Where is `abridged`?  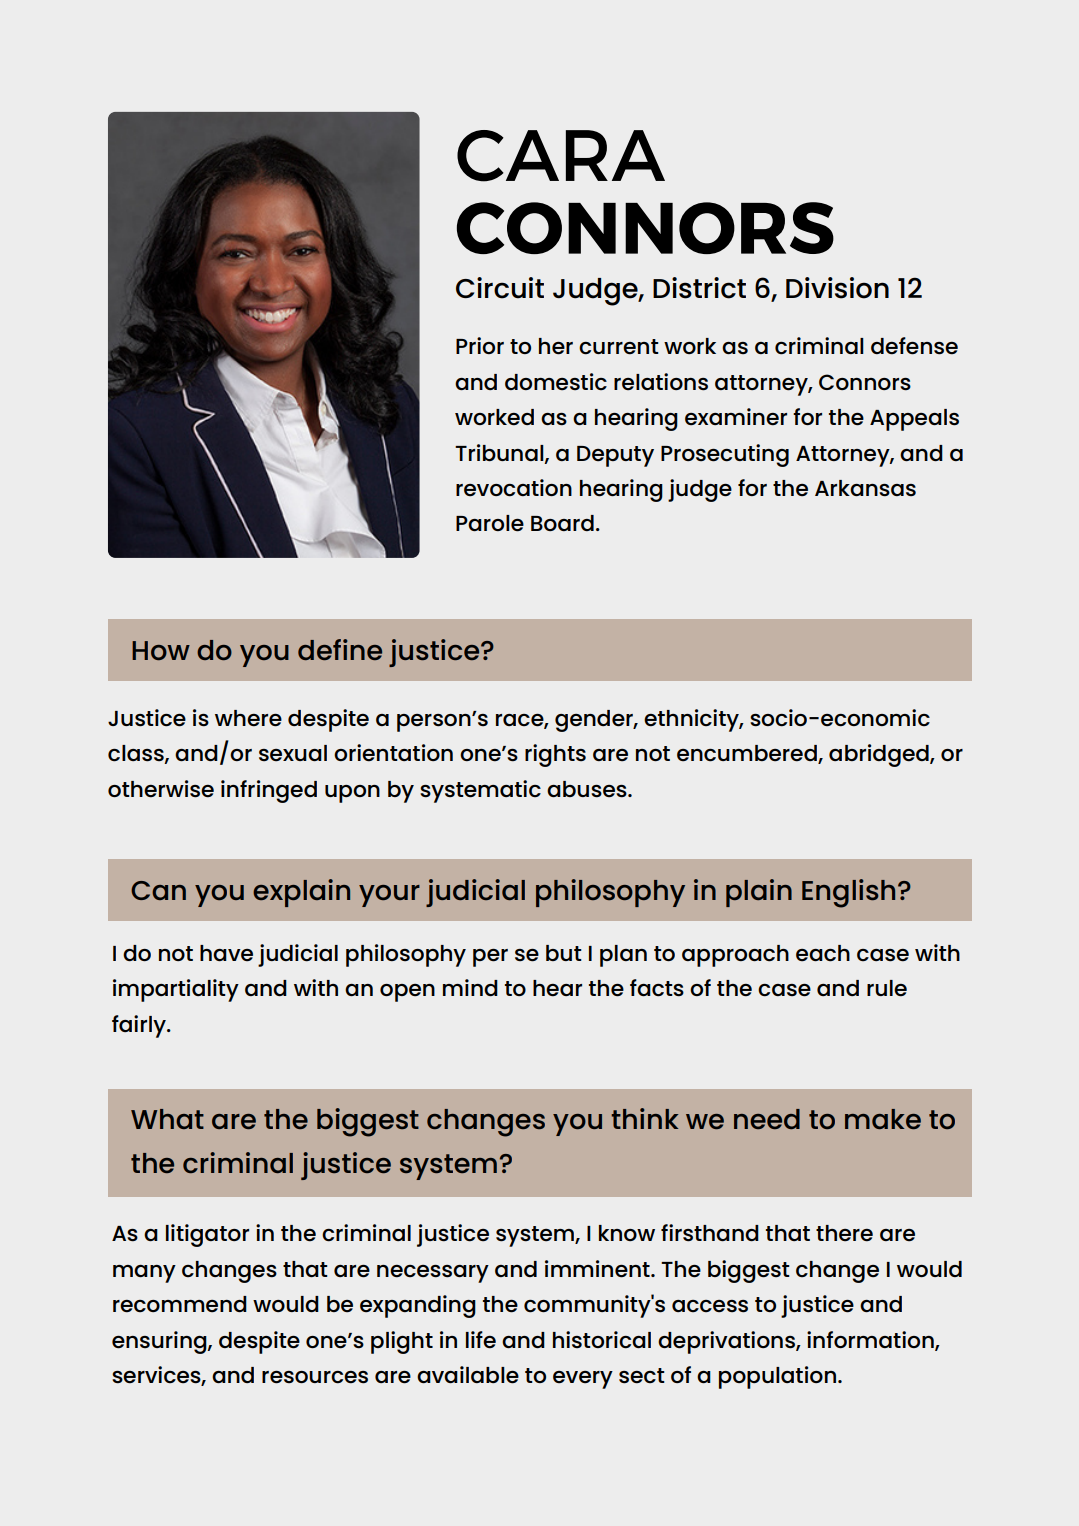 abridged is located at coordinates (880, 755).
